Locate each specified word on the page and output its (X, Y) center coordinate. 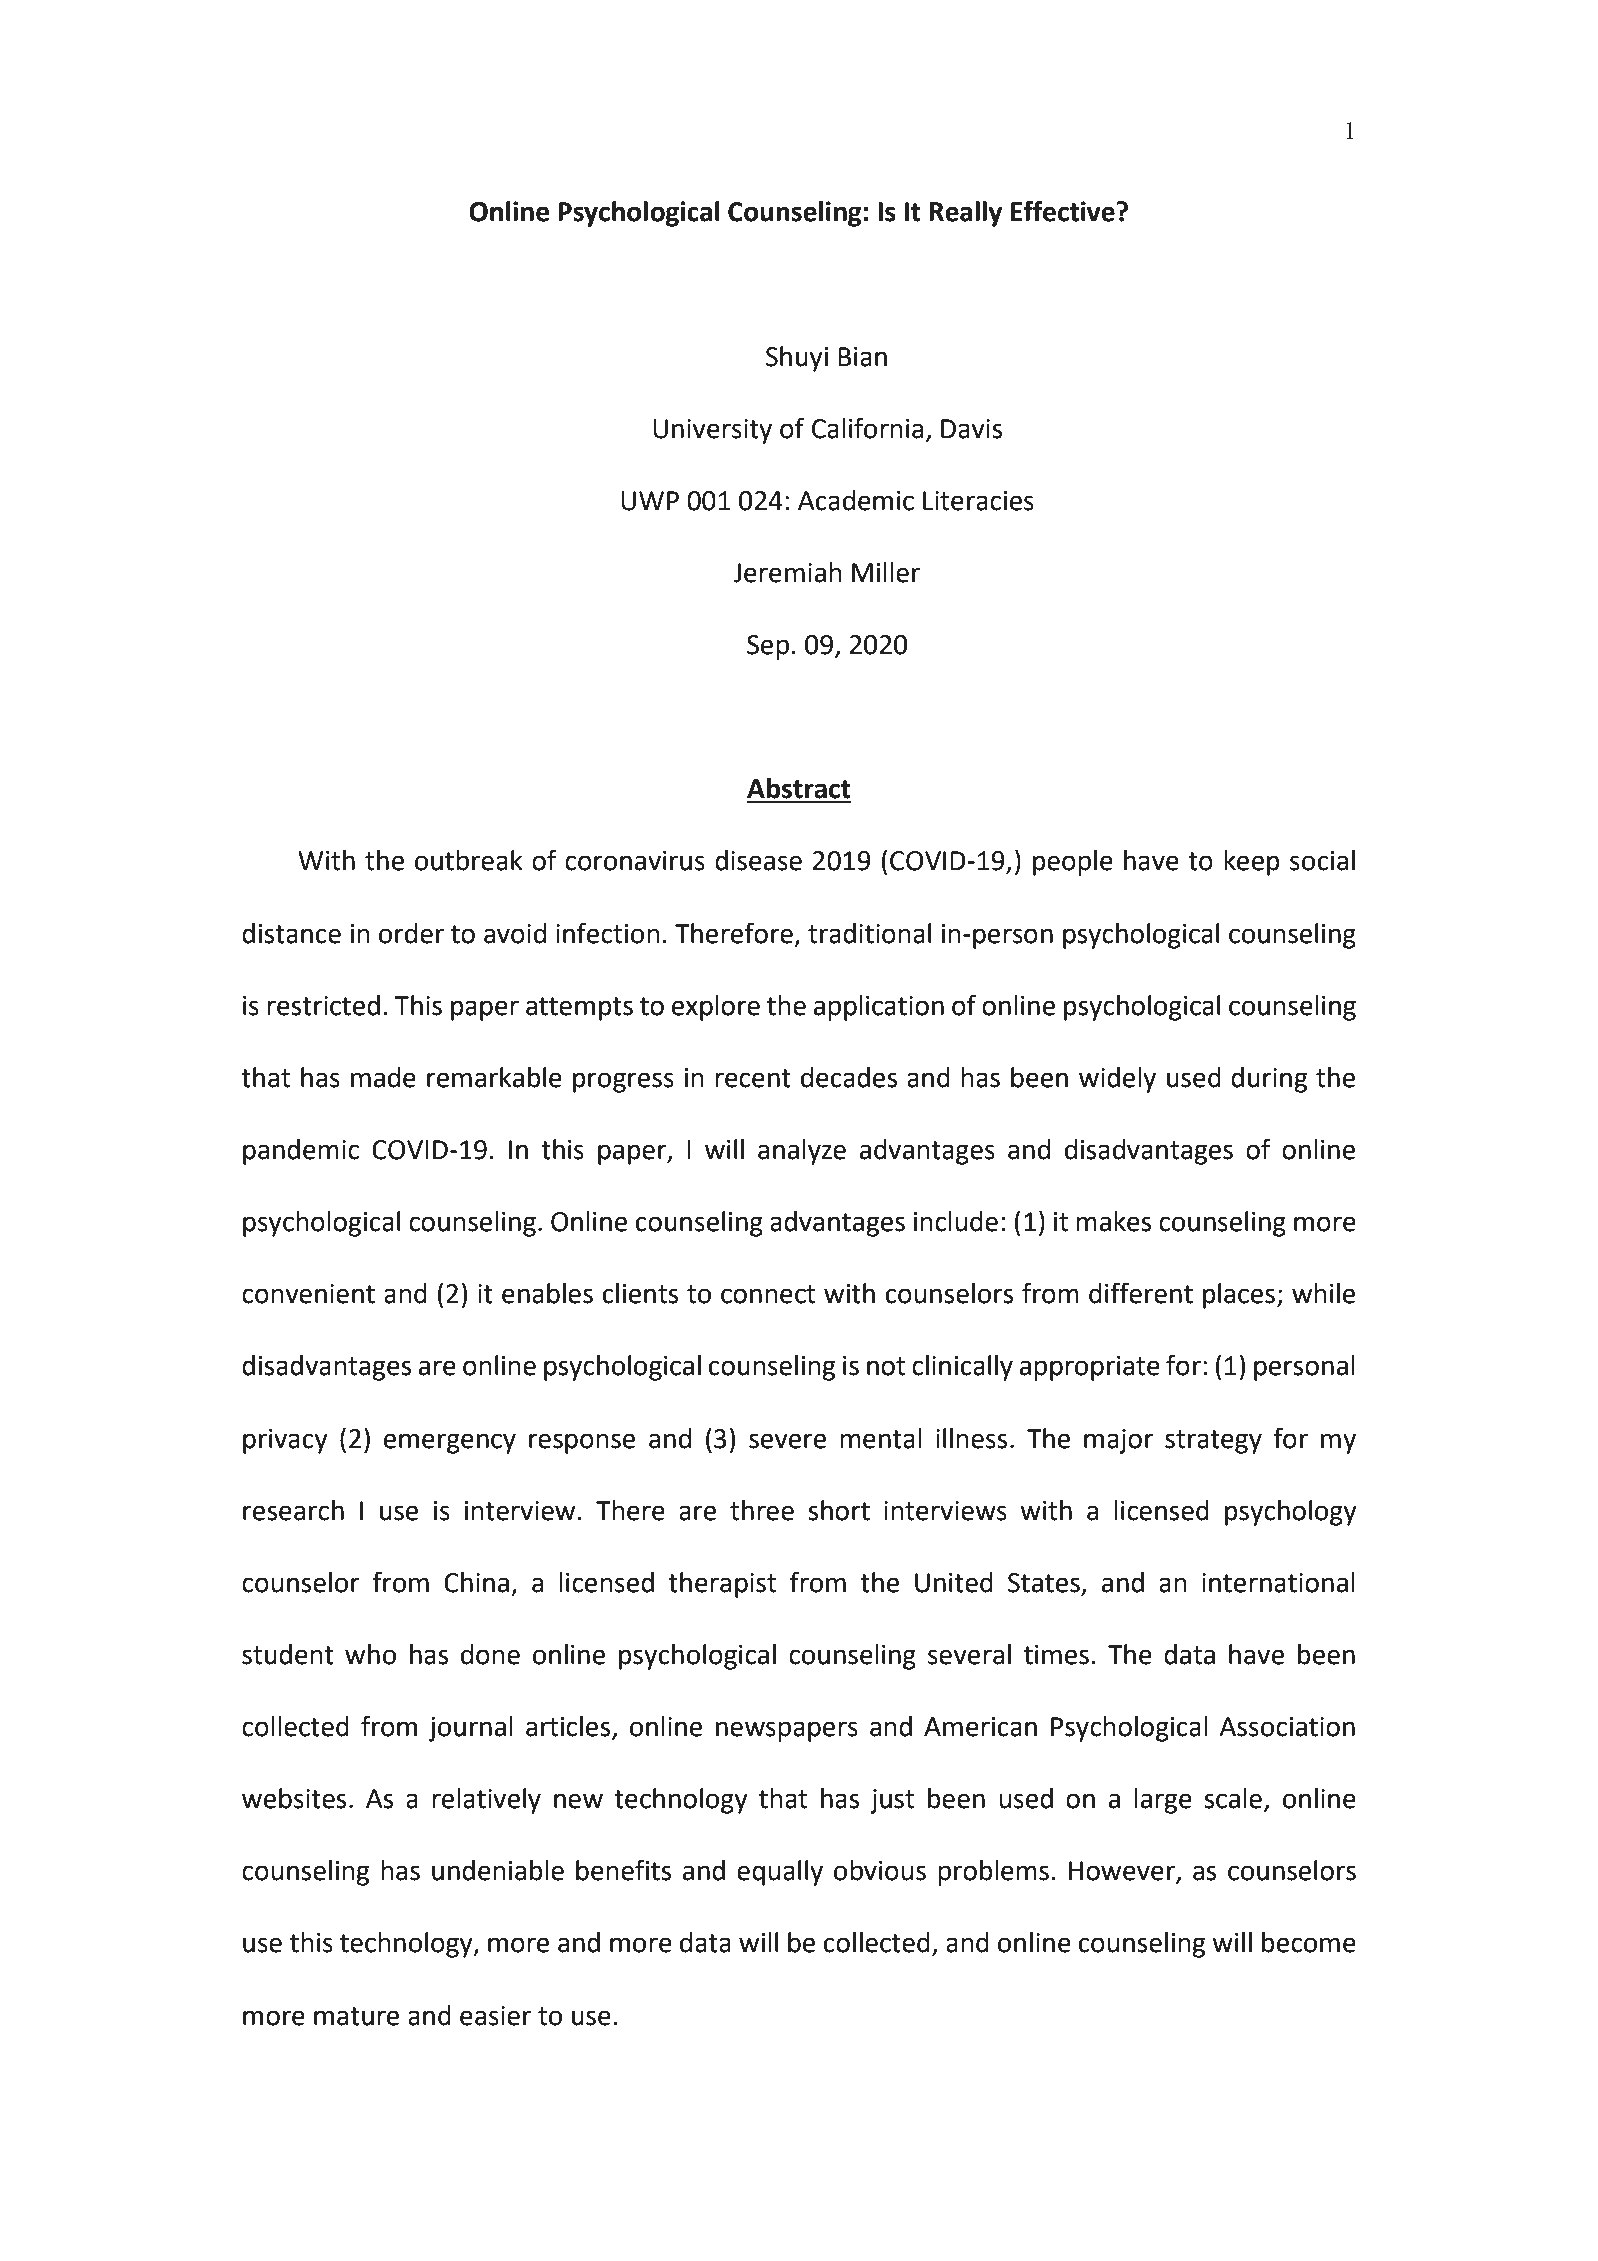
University (712, 431)
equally (780, 1873)
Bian (862, 357)
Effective (1063, 211)
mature (356, 2016)
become (1309, 1942)
